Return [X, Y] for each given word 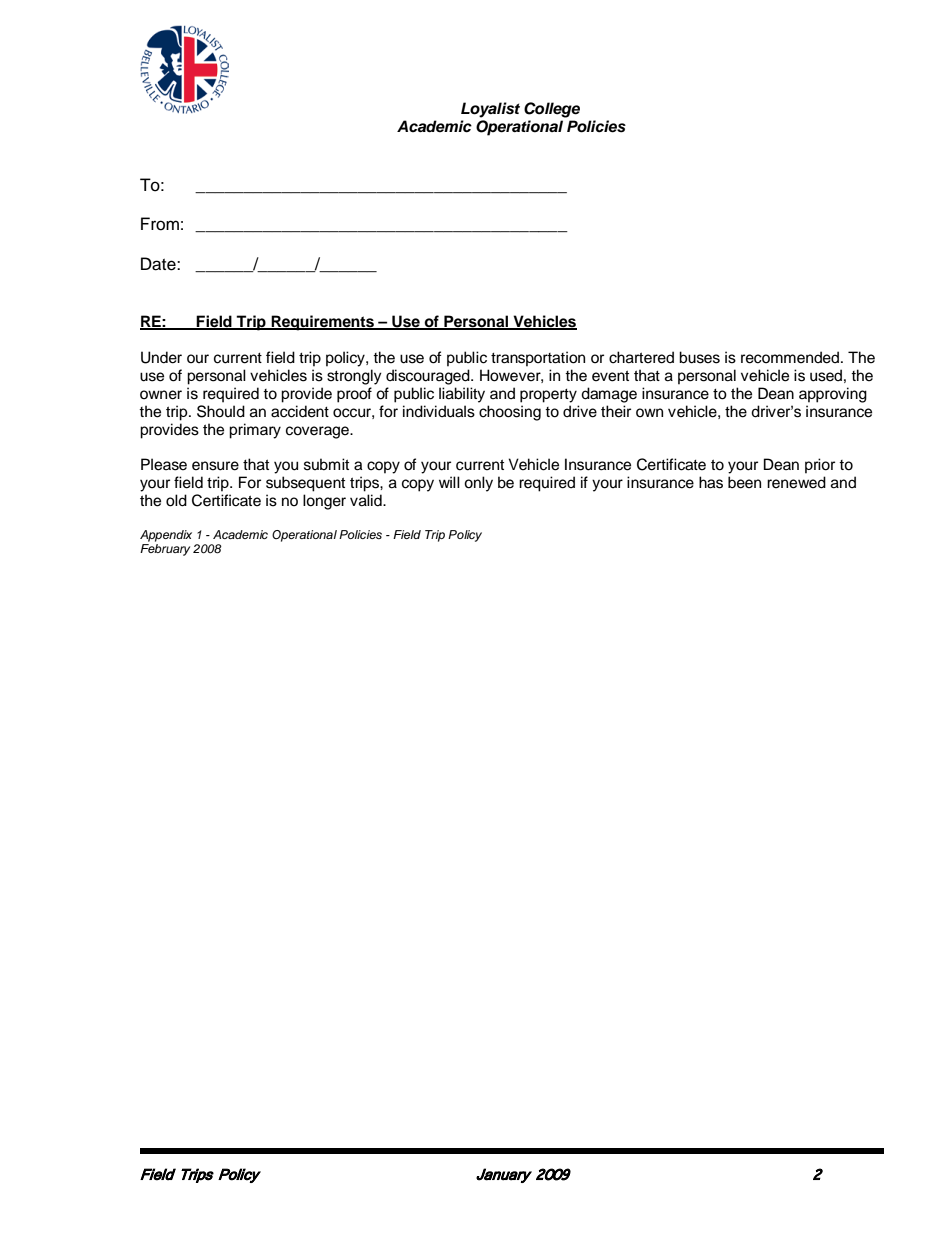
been [744, 482]
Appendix [166, 536]
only [478, 484]
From [160, 224]
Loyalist [490, 110]
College [552, 110]
